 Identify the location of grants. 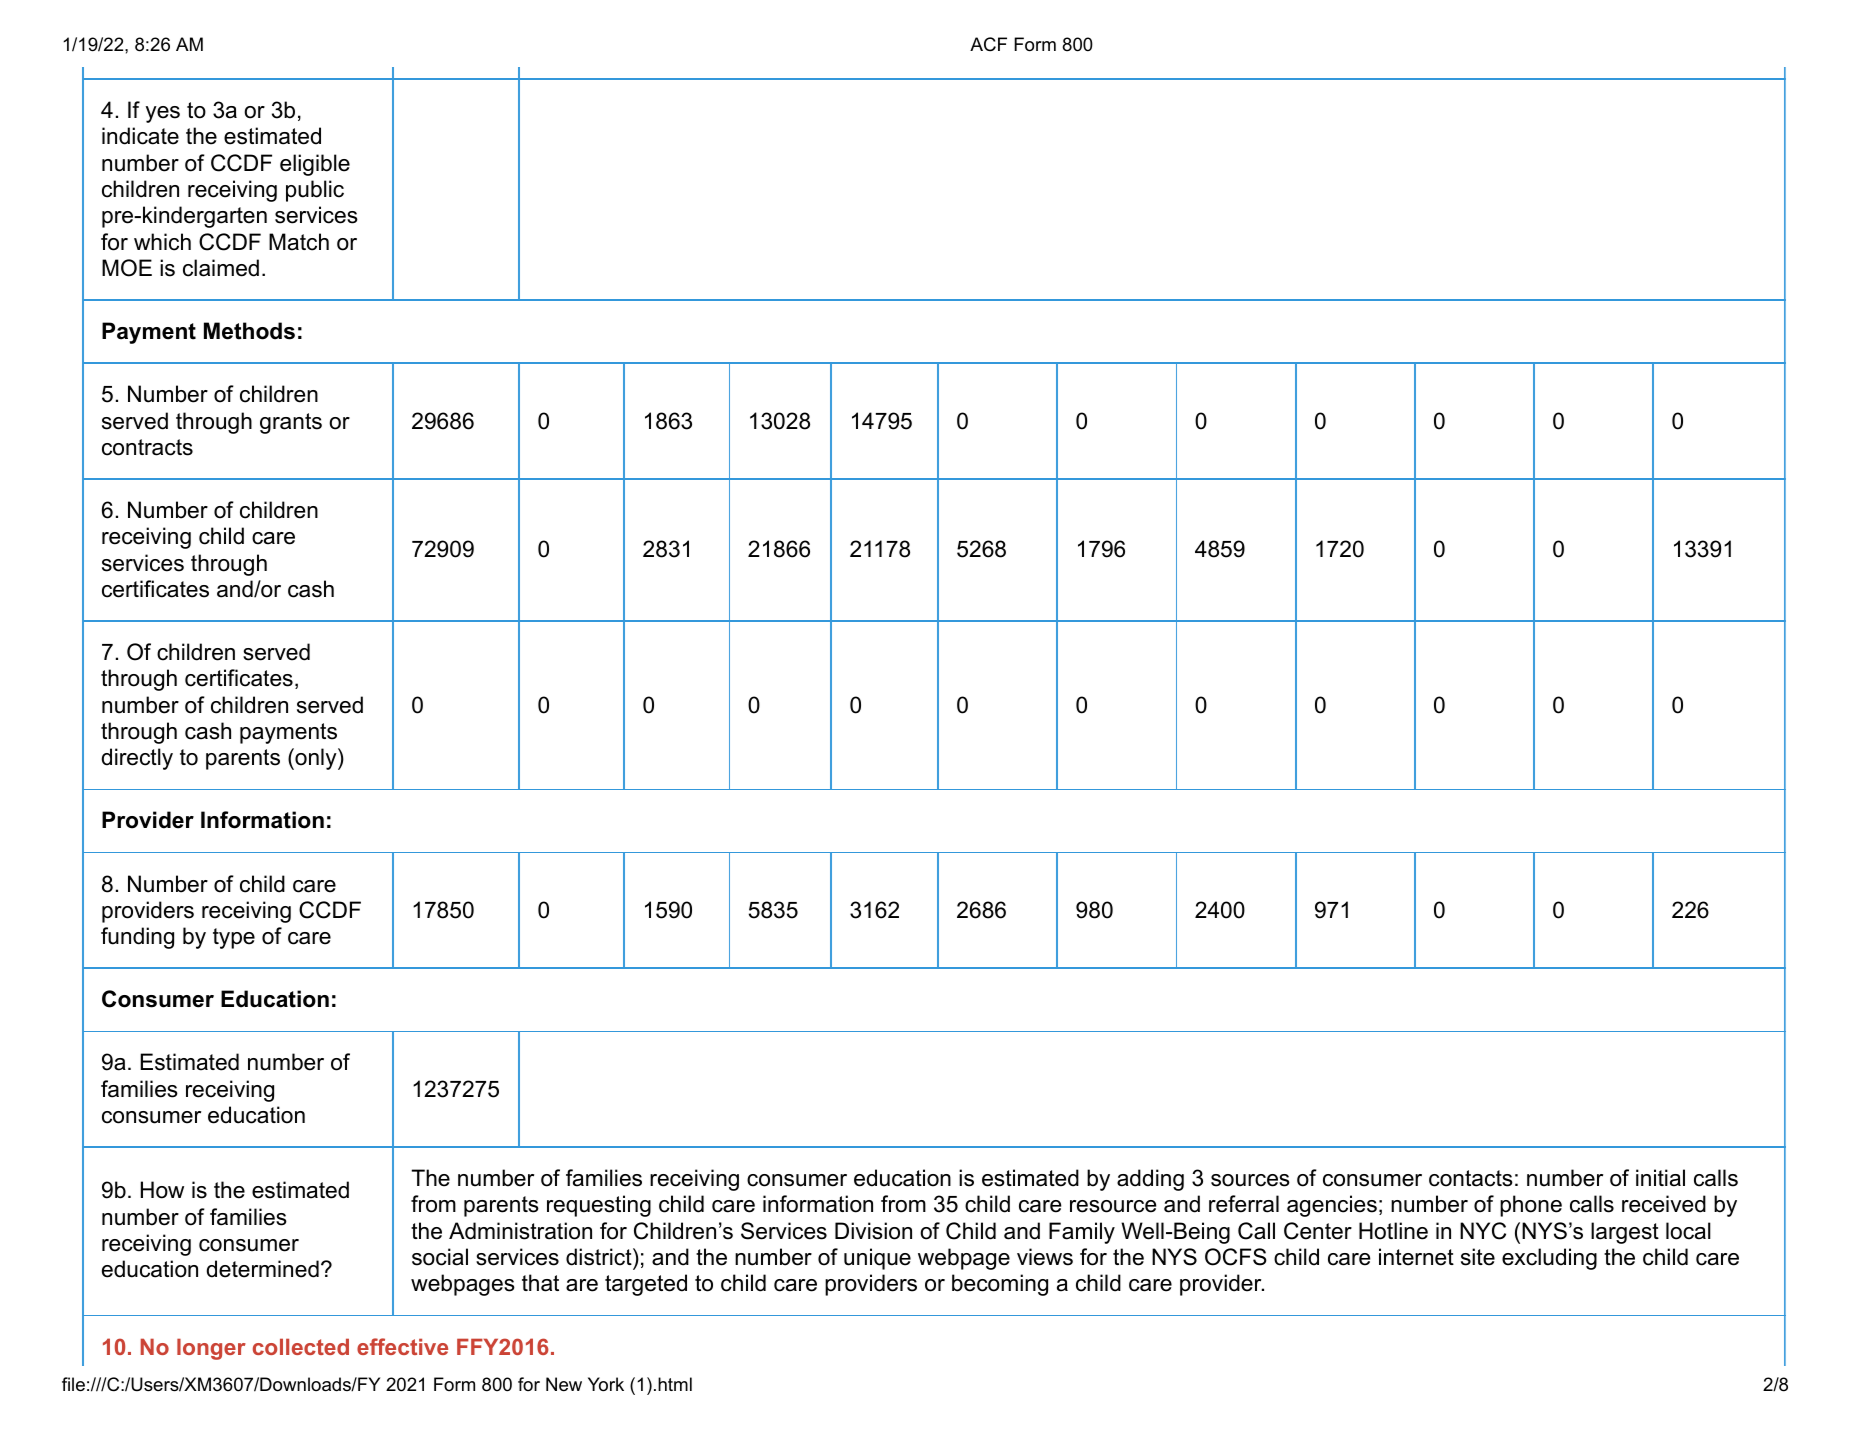
(291, 423).
